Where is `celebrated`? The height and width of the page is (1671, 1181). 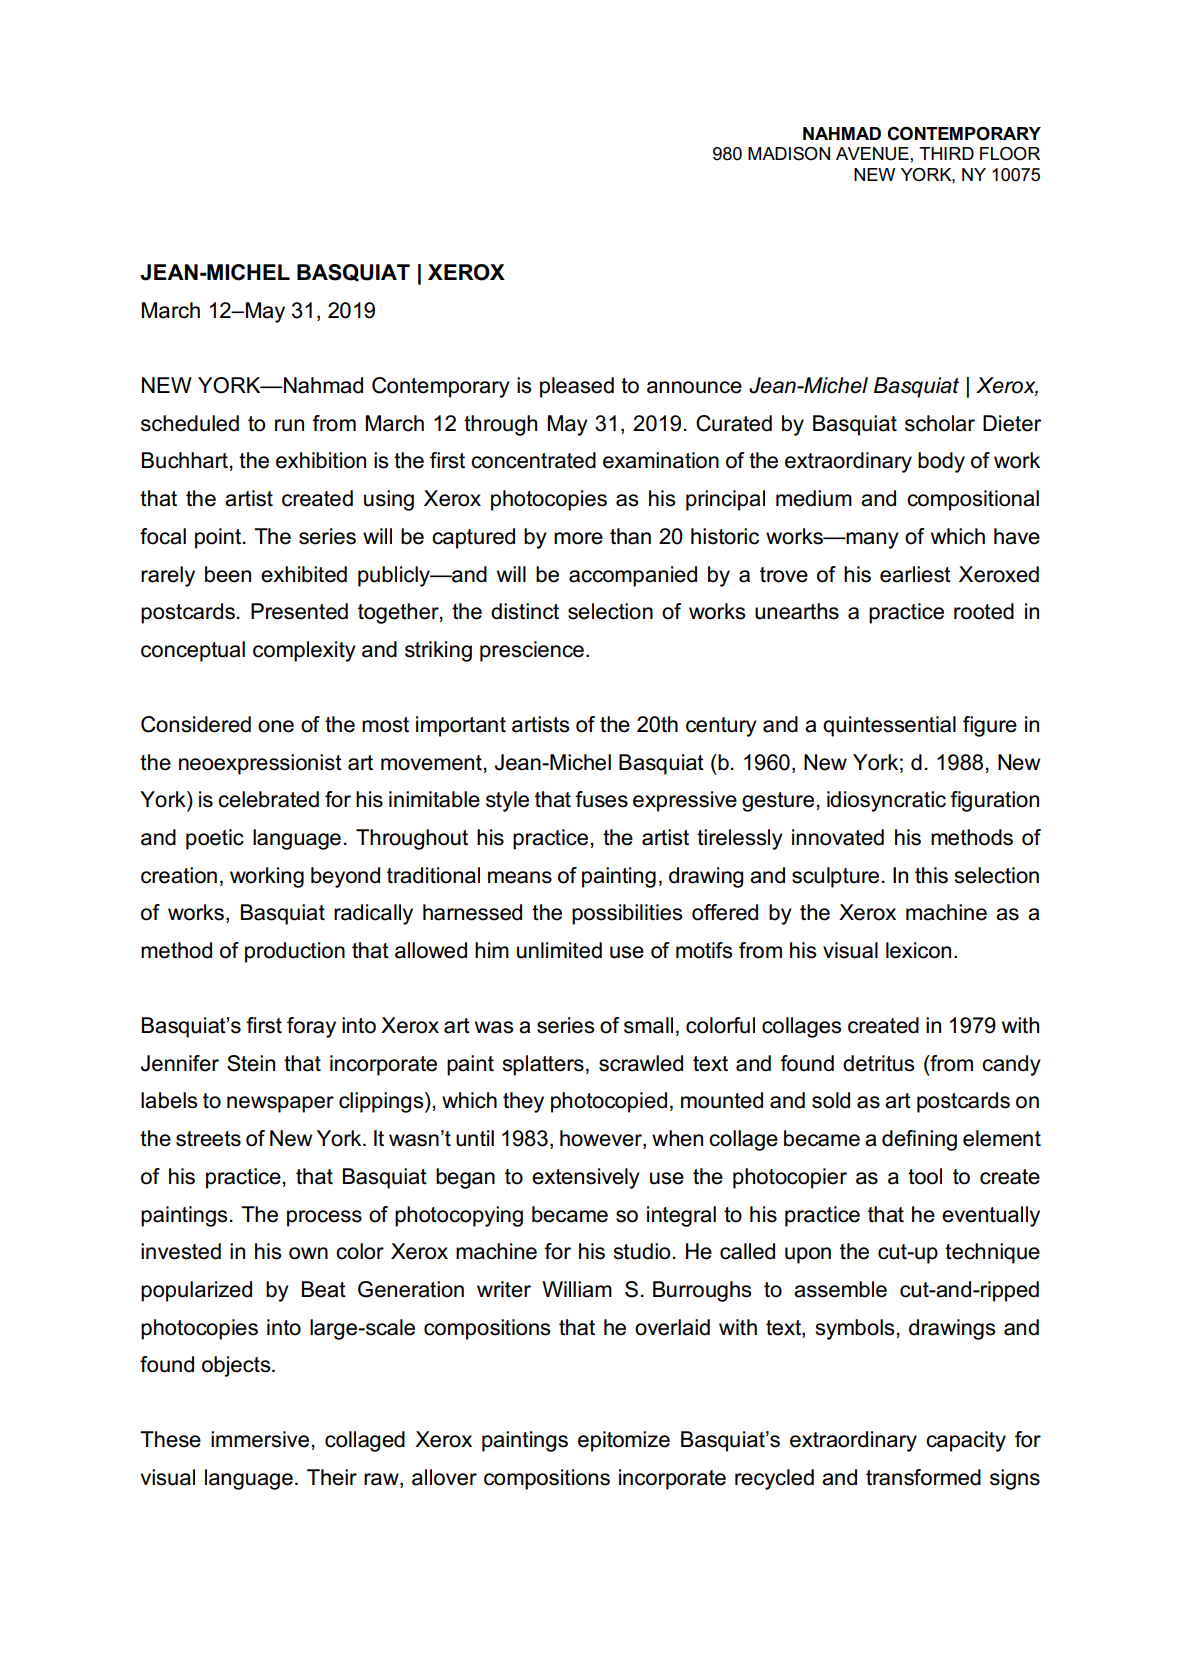
celebrated is located at coordinates (268, 799).
